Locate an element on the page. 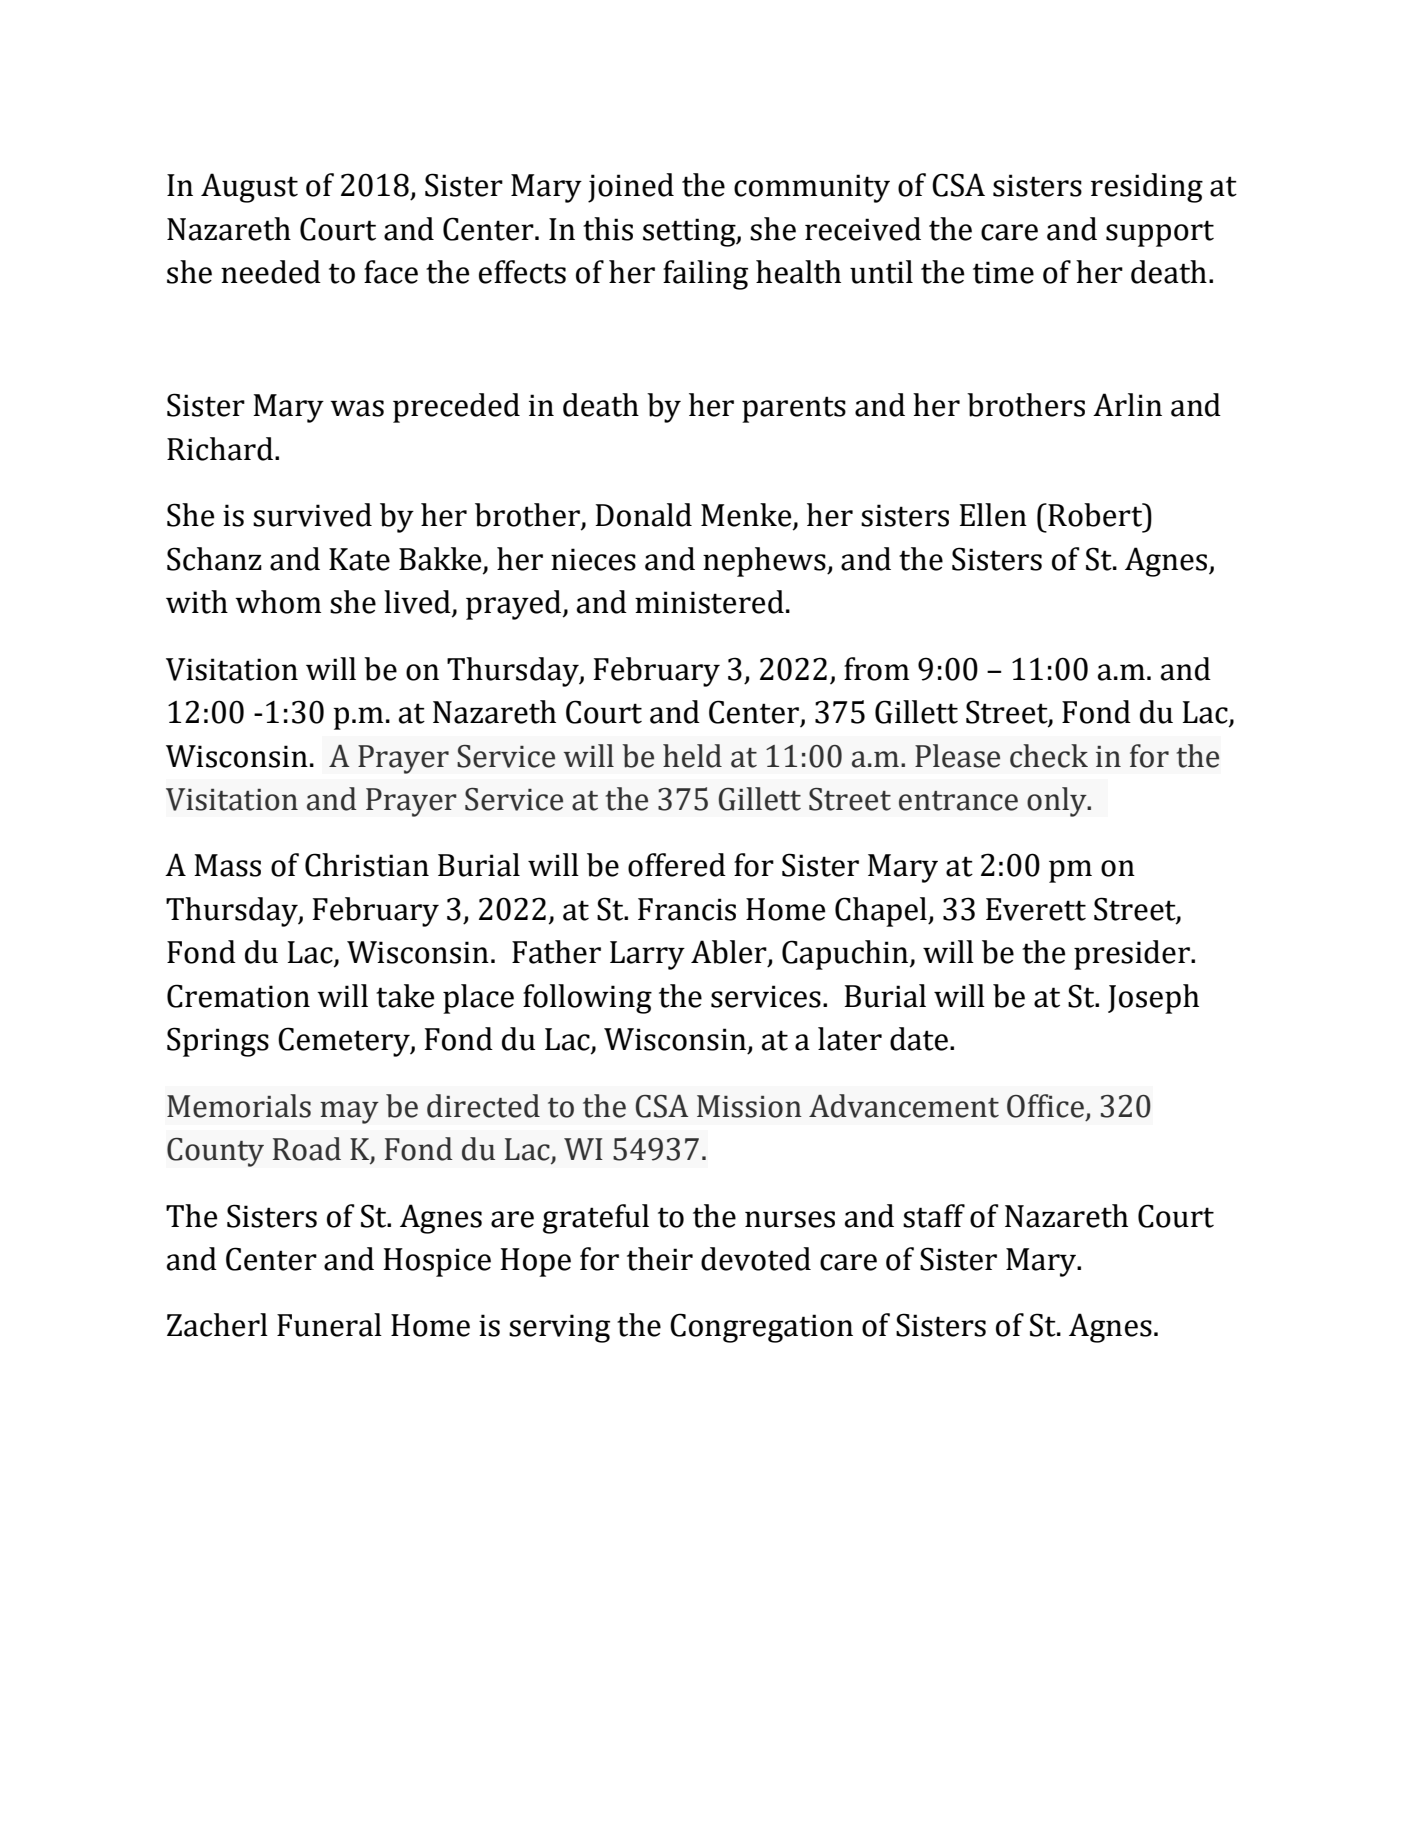 The height and width of the image is (1823, 1409). time is located at coordinates (1003, 272).
